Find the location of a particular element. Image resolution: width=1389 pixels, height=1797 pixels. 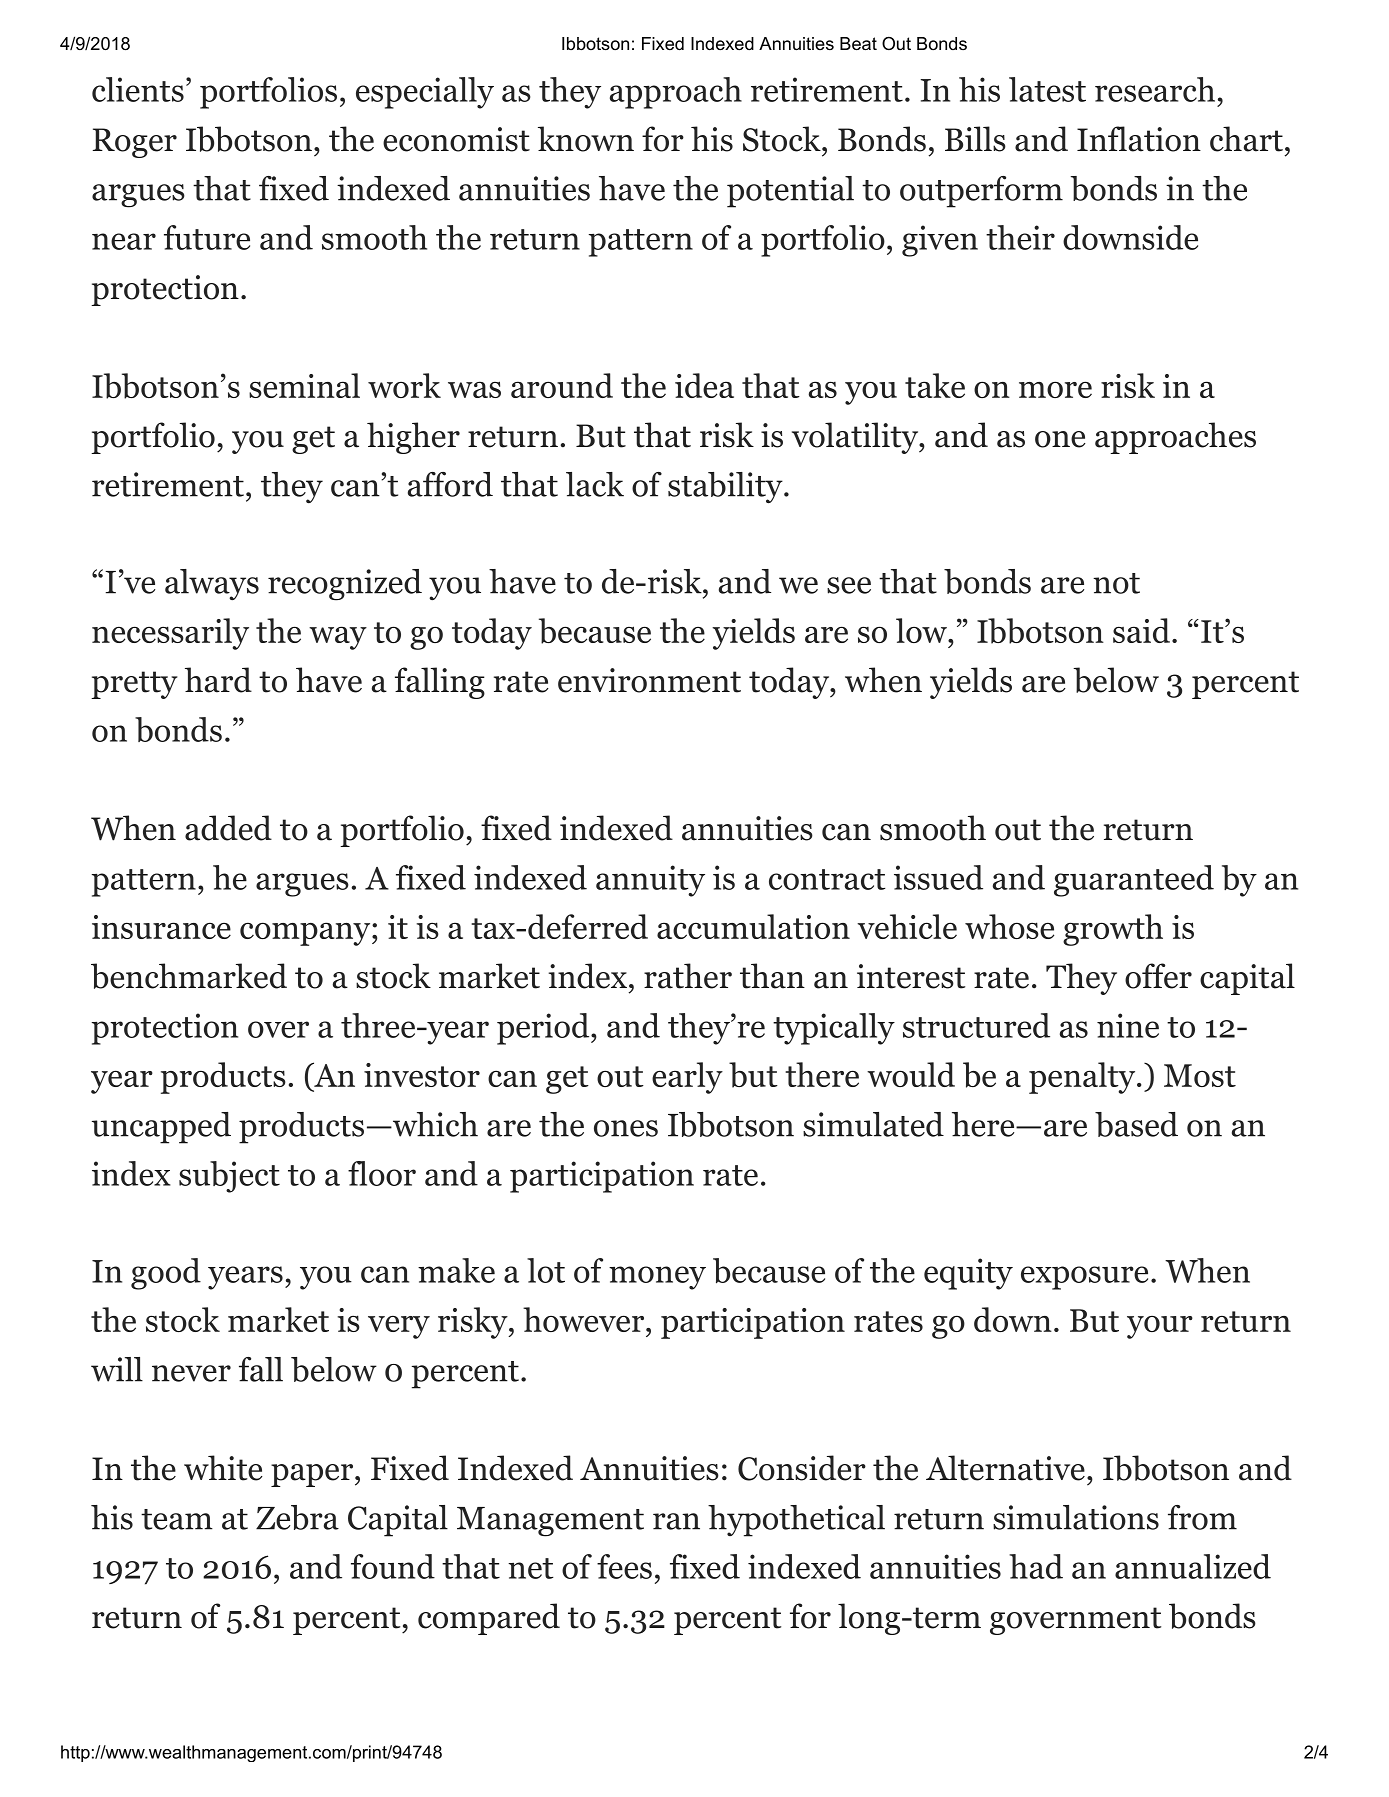

fees is located at coordinates (624, 1566).
